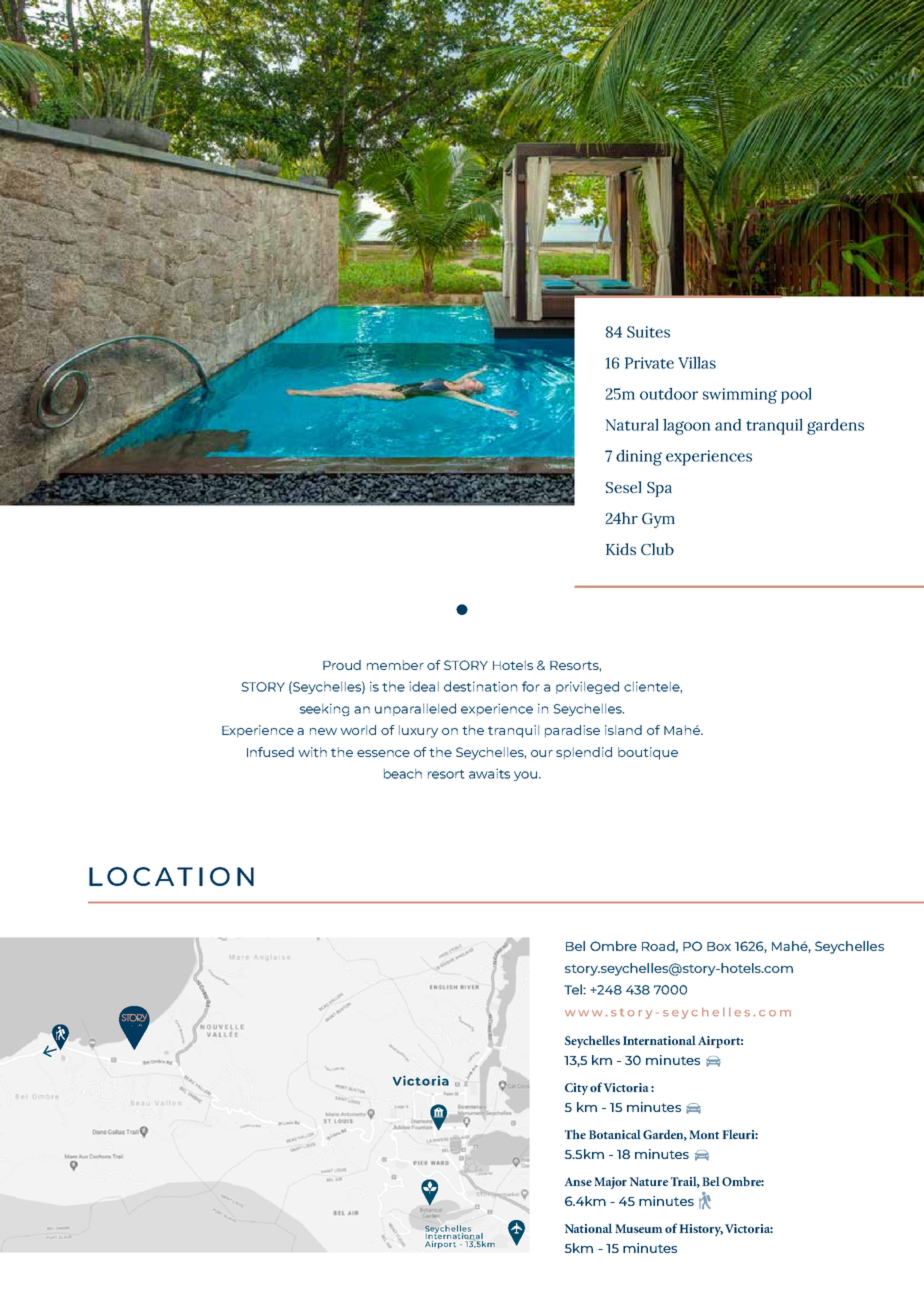 Image resolution: width=924 pixels, height=1308 pixels. I want to click on beach, so click(403, 774).
